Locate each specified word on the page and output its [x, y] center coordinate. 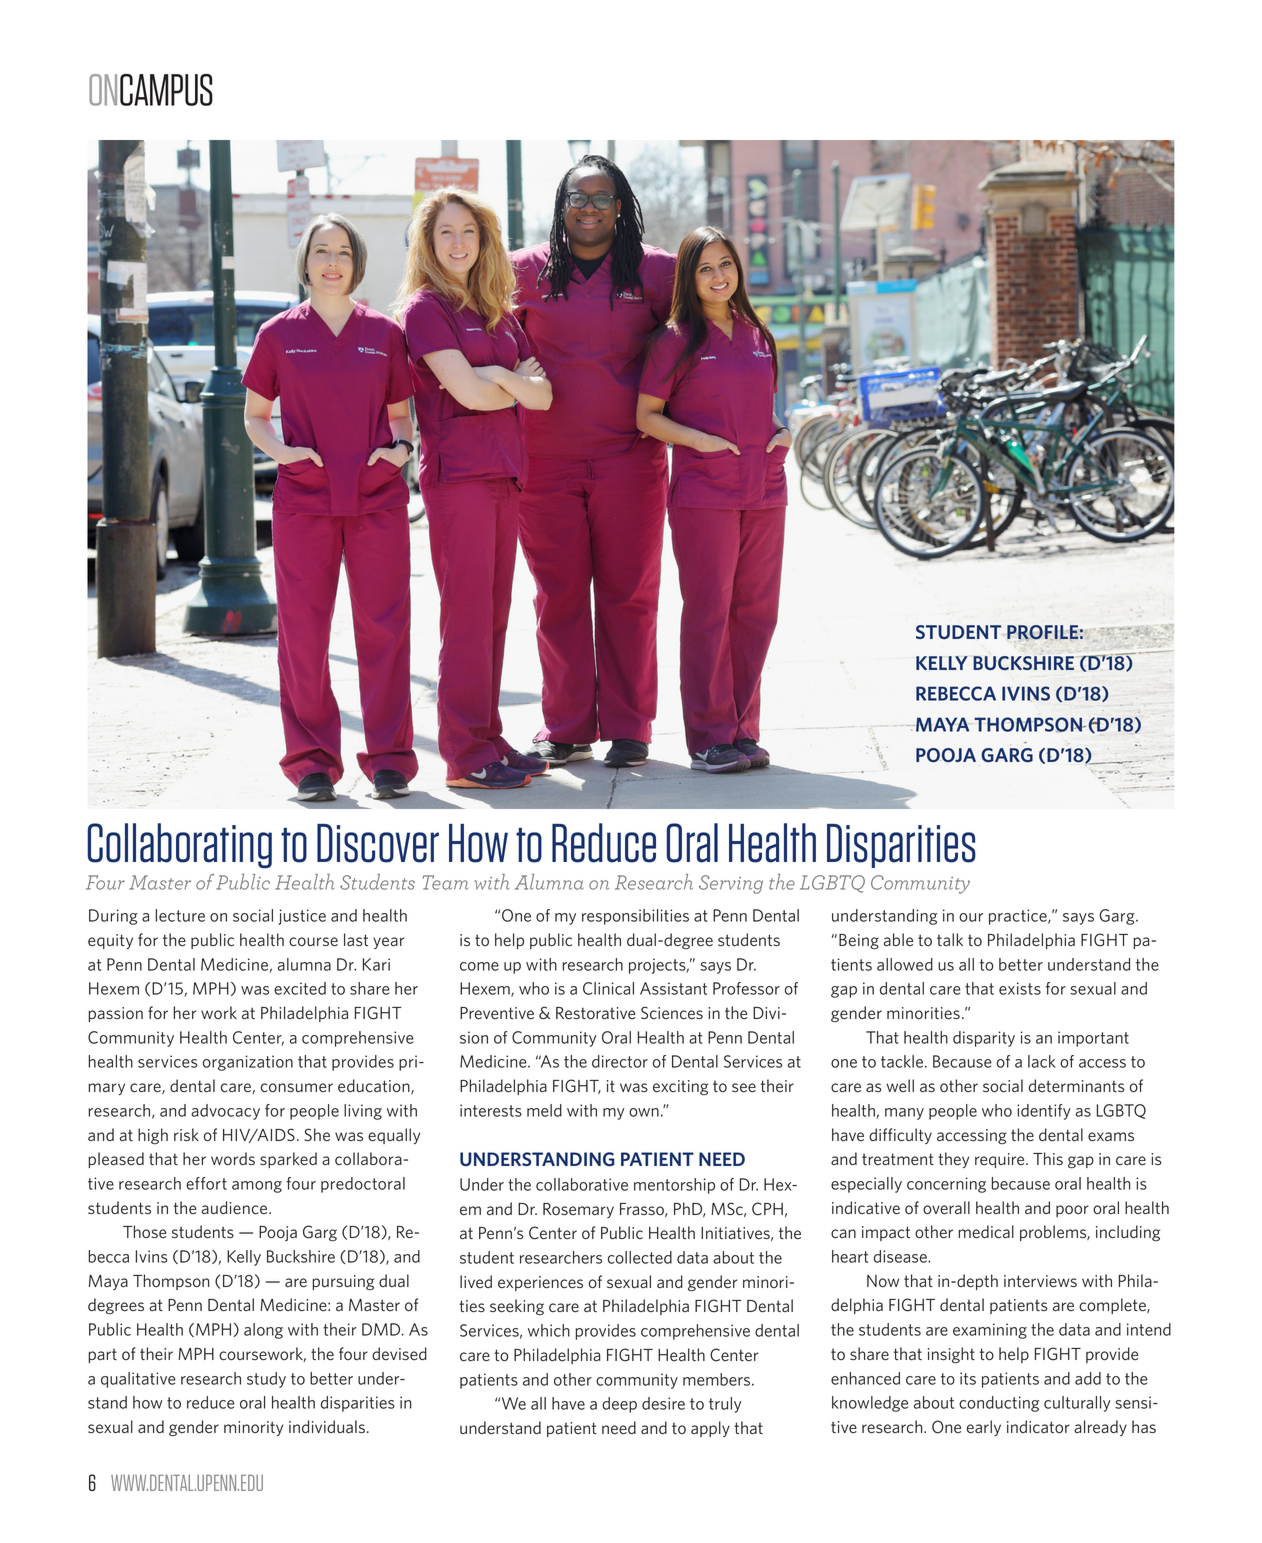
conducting [999, 1404]
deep [619, 1405]
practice [1019, 917]
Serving [731, 884]
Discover [378, 843]
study [266, 1380]
